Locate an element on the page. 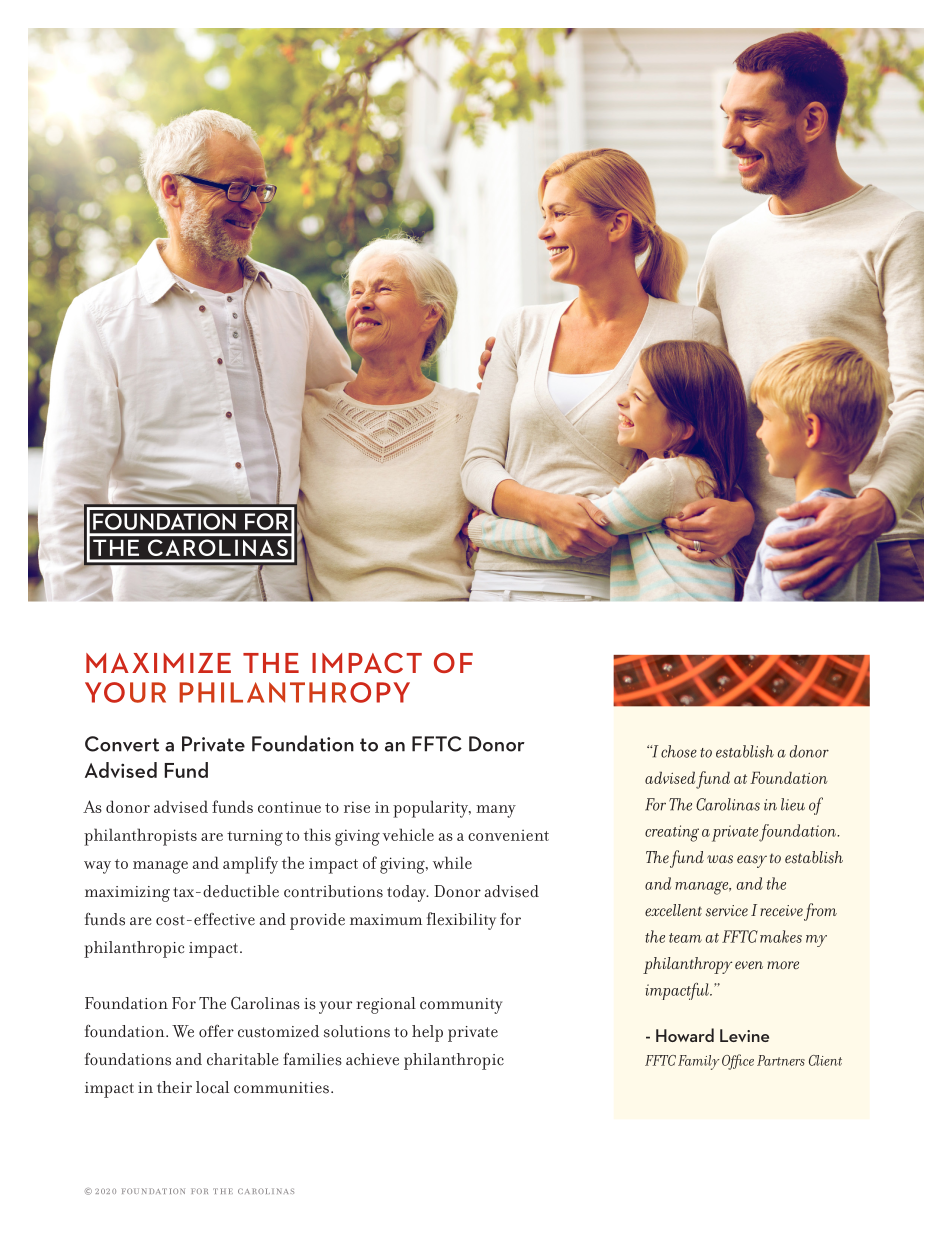 The image size is (952, 1233). MAXIMIZE is located at coordinates (158, 663).
